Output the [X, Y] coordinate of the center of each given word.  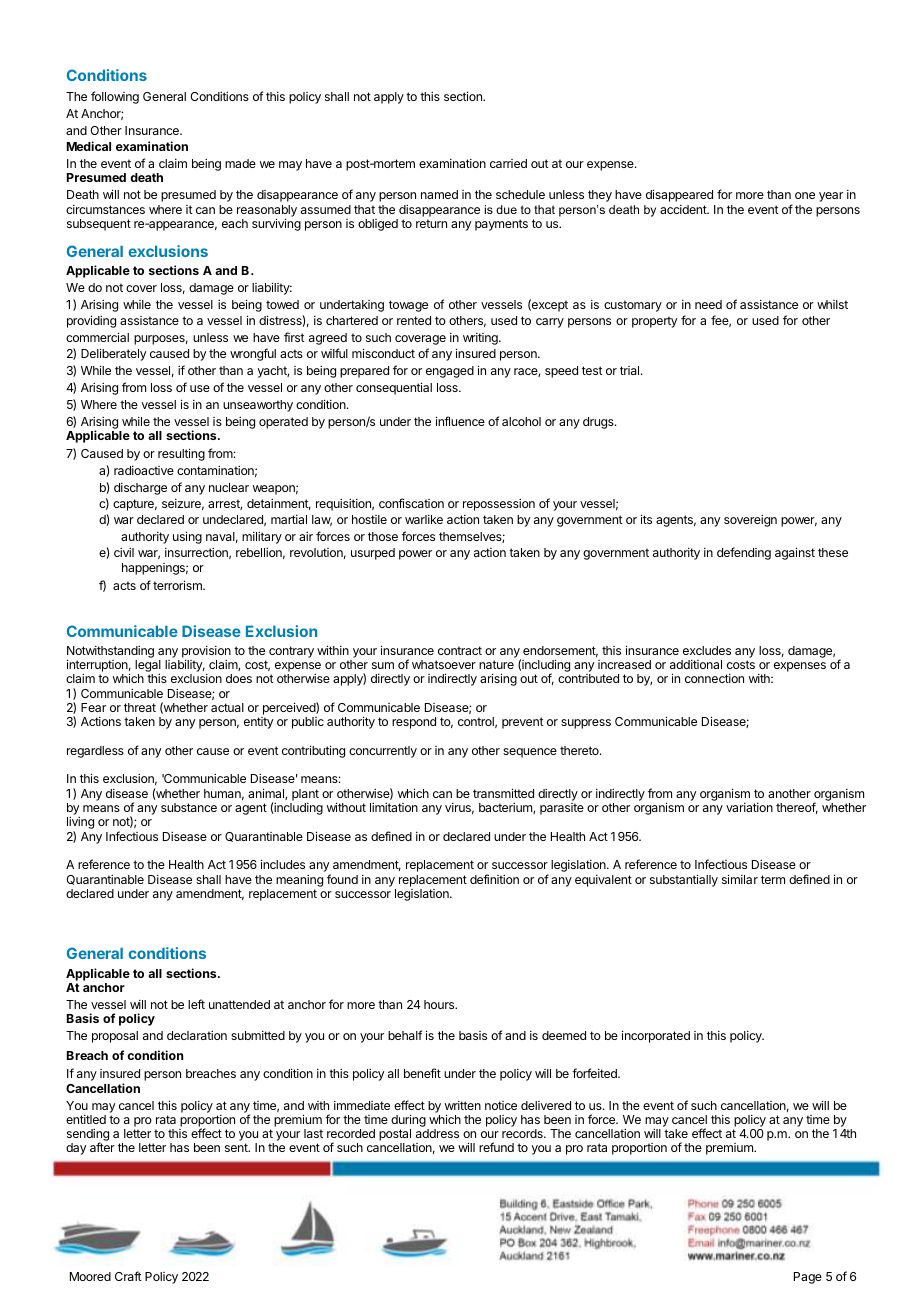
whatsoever [444, 664]
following [115, 97]
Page [808, 1278]
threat [140, 707]
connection [714, 678]
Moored [90, 1276]
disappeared [679, 195]
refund [496, 1147]
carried [508, 163]
